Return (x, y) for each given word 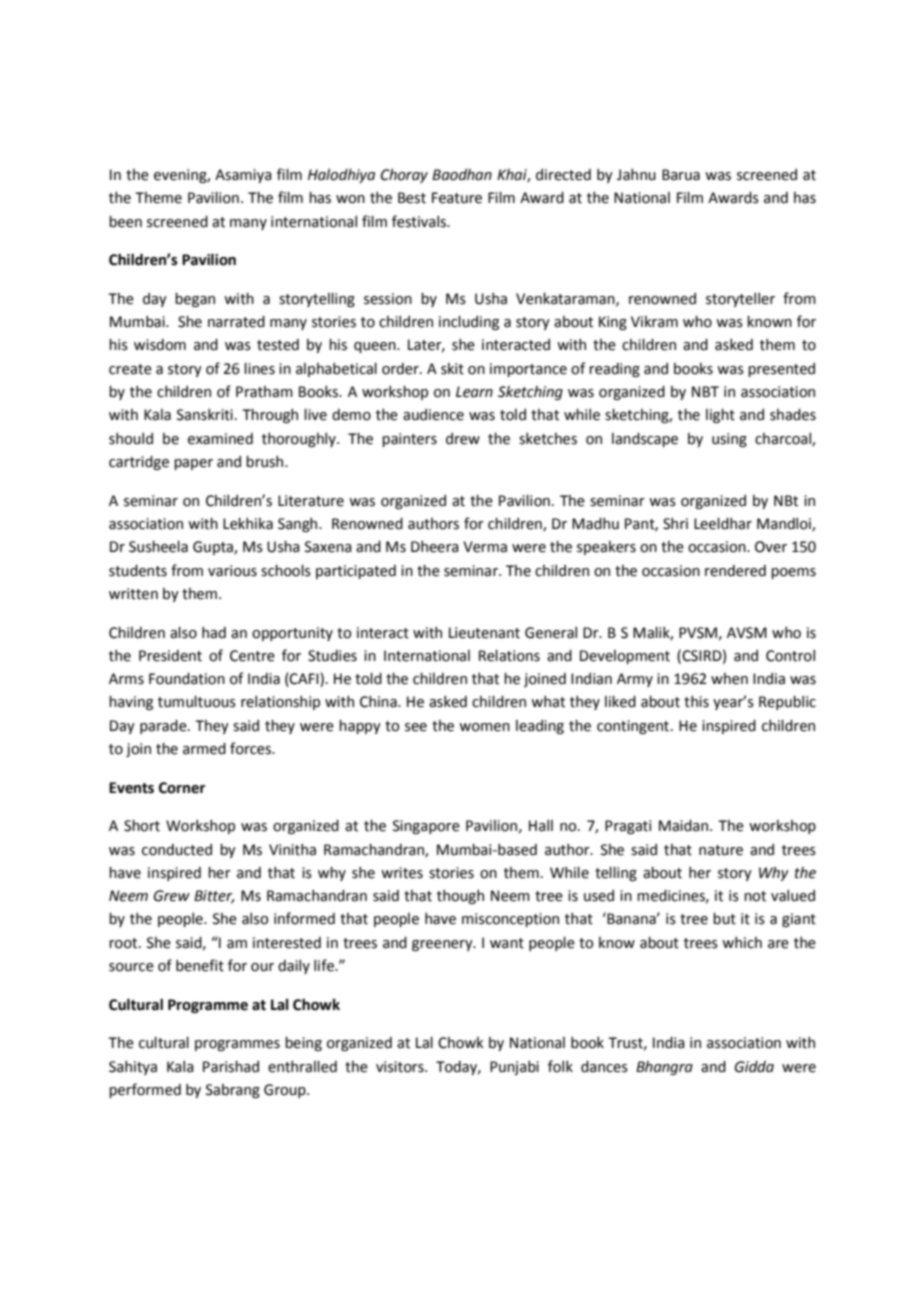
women (484, 727)
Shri (675, 524)
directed (563, 175)
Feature (457, 198)
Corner (182, 788)
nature (721, 850)
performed (145, 1090)
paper (193, 464)
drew (463, 439)
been (125, 222)
